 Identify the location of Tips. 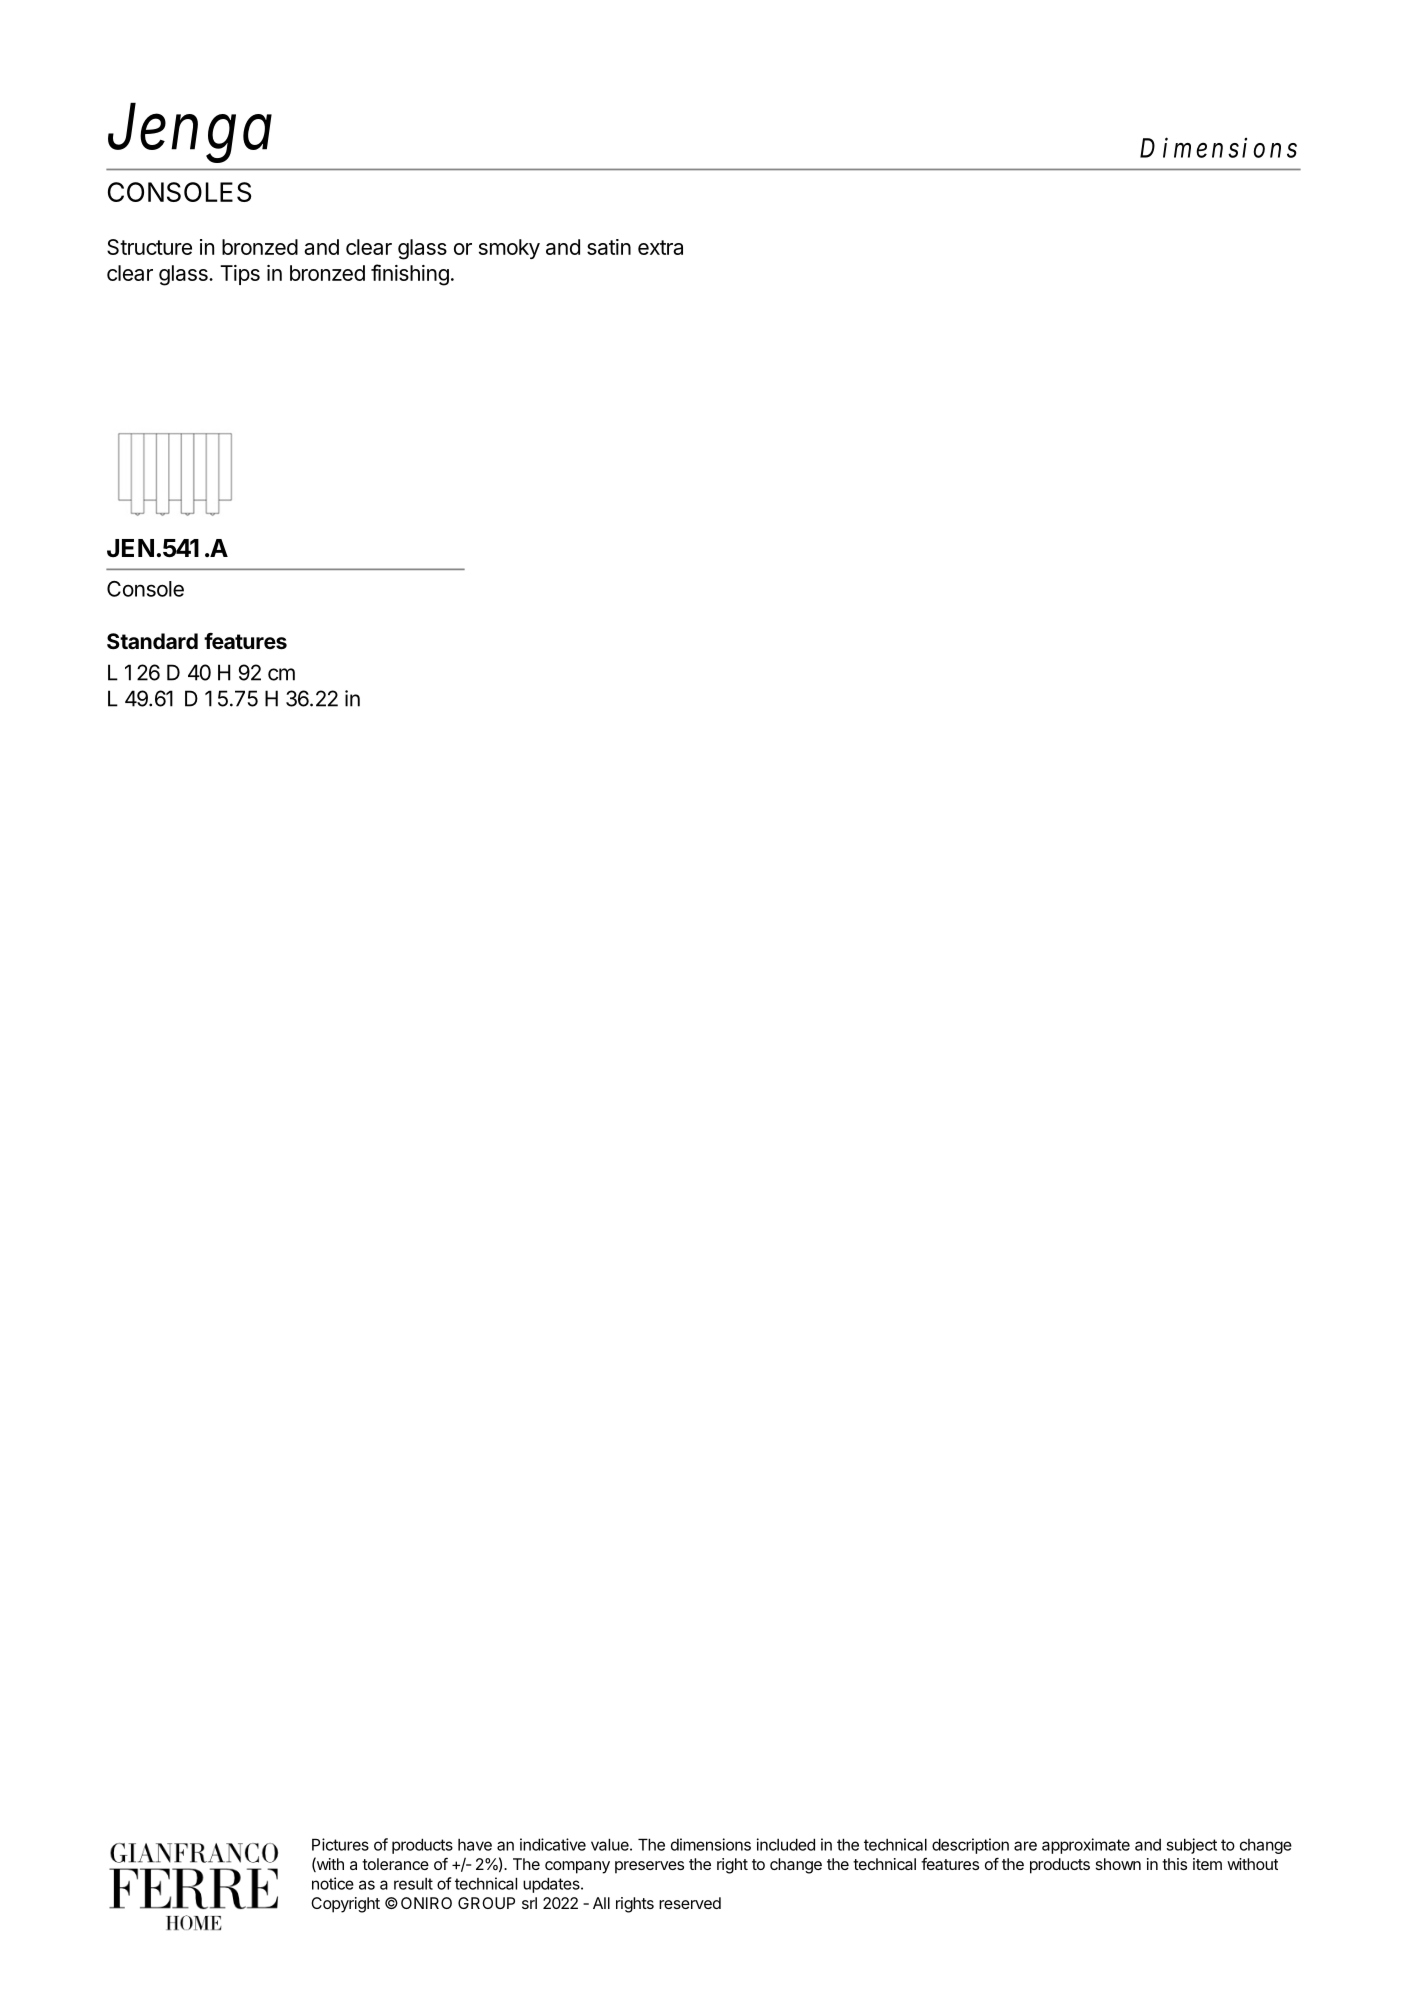
(240, 275).
